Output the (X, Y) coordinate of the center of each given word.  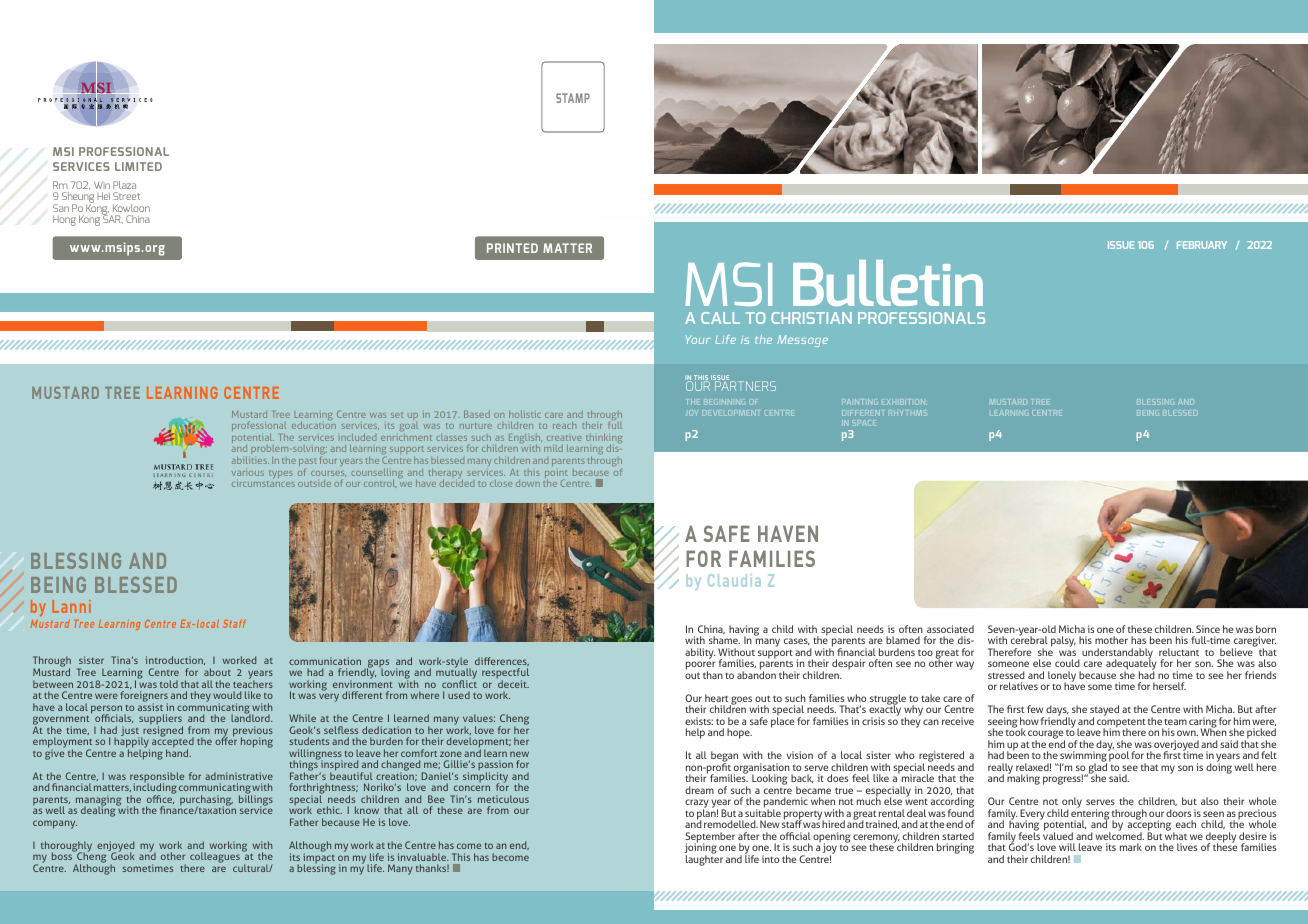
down (528, 483)
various (248, 473)
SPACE (863, 423)
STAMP (573, 98)
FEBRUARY (1202, 245)
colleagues (215, 857)
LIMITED (138, 166)
